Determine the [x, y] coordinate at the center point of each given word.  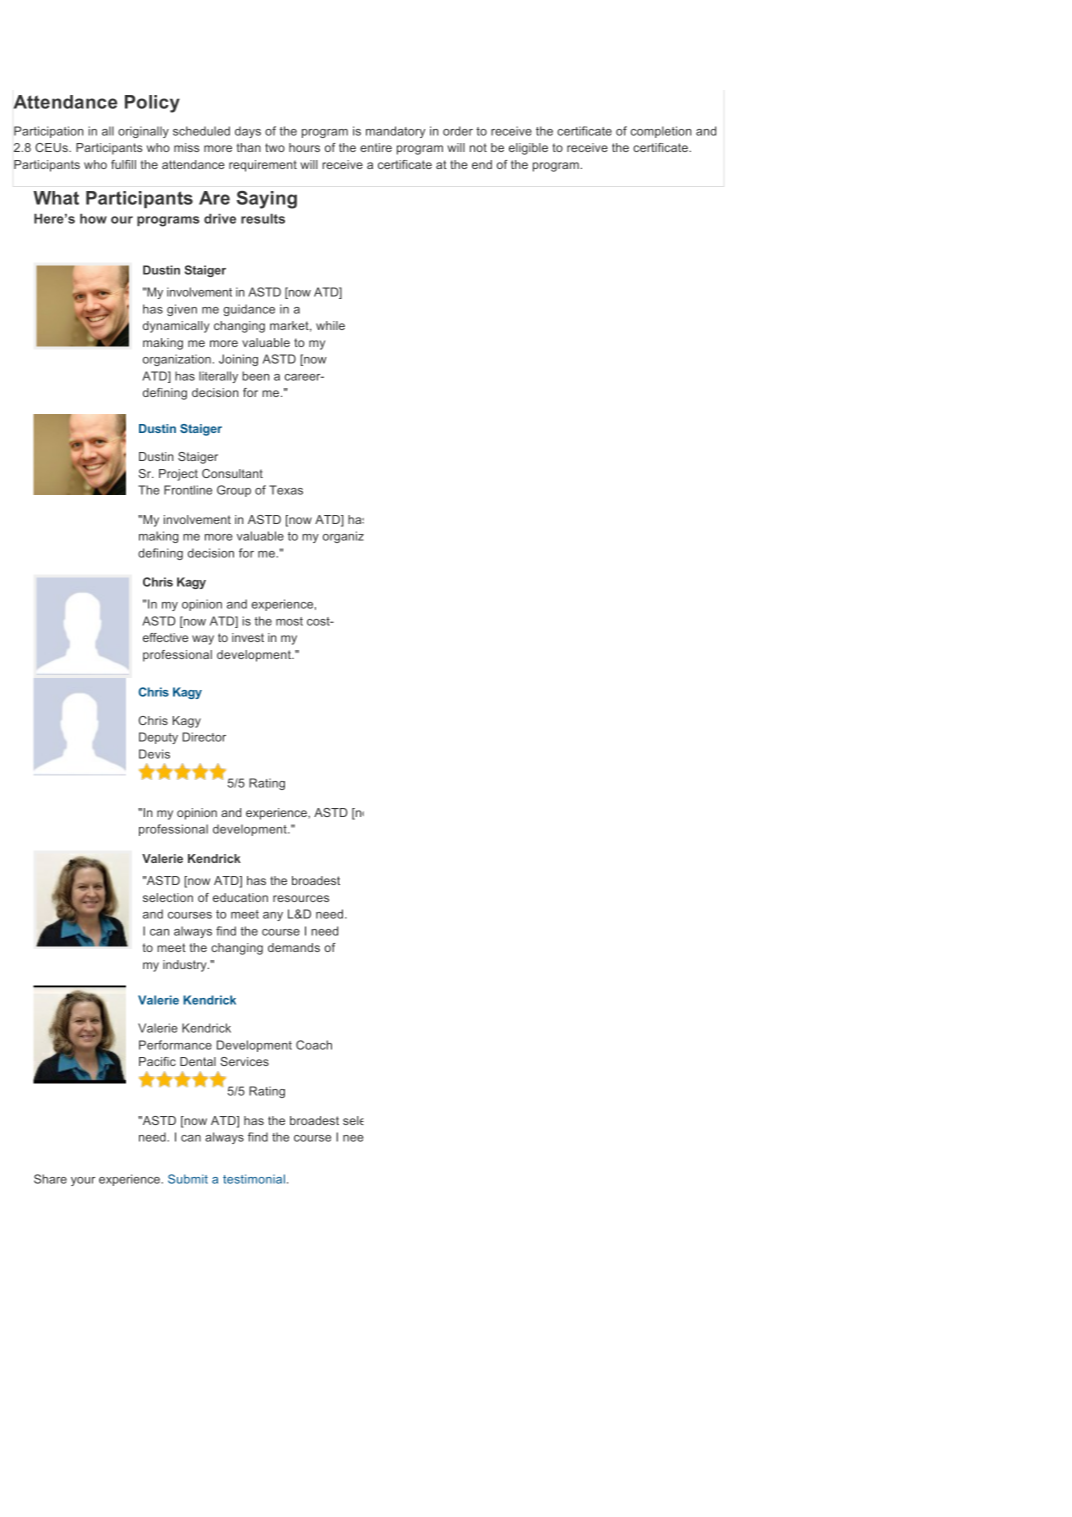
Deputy [158, 738]
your [83, 1181]
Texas [286, 490]
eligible [528, 149]
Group [234, 491]
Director [204, 737]
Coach [314, 1045]
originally [143, 132]
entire [376, 147]
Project [178, 475]
